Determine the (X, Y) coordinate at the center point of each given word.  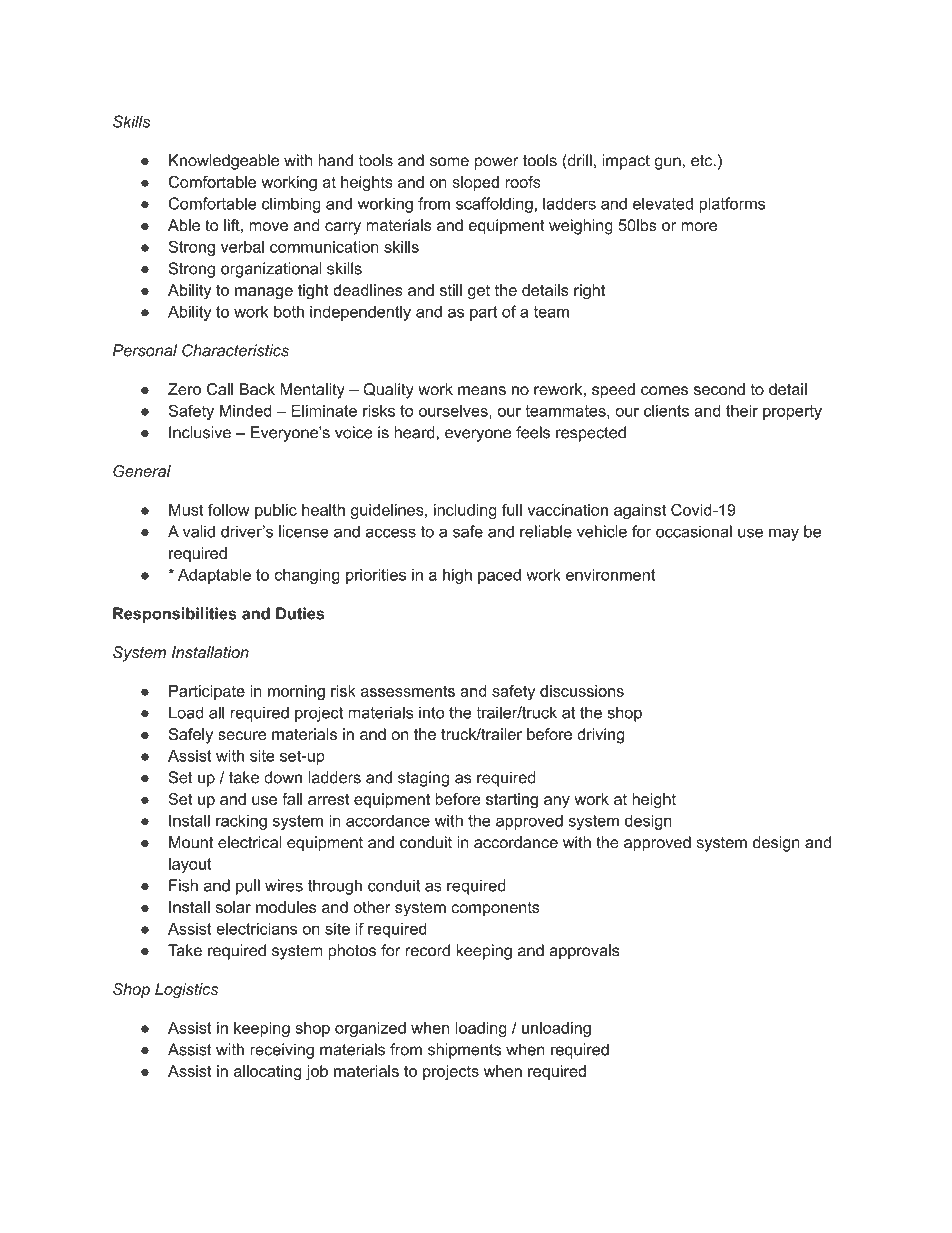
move (268, 226)
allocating (267, 1073)
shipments (464, 1051)
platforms (732, 205)
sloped (475, 183)
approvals (584, 952)
